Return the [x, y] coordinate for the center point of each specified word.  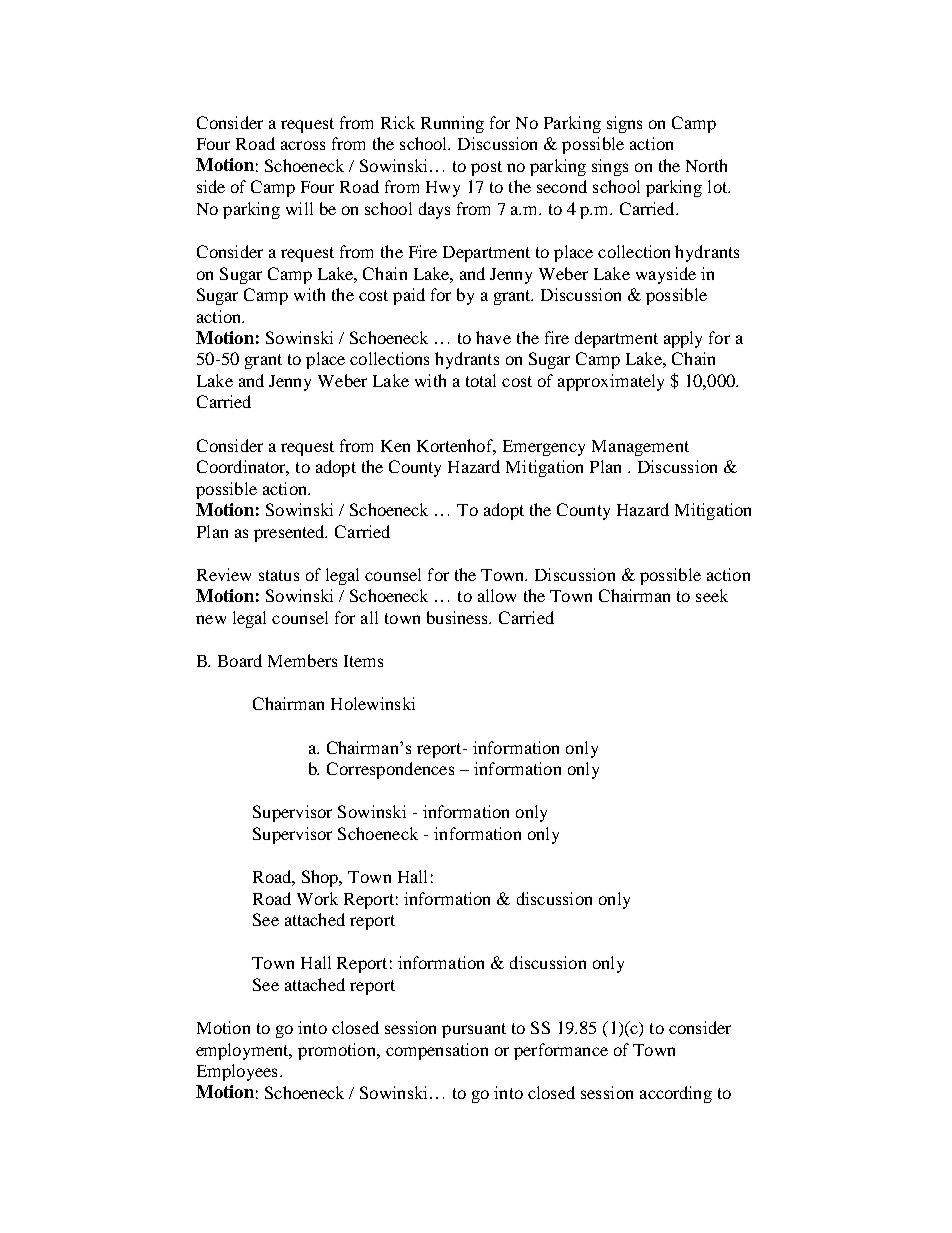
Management [640, 448]
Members [302, 660]
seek [712, 595]
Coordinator [243, 468]
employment [244, 1051]
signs [624, 124]
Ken [395, 446]
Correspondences [390, 770]
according [676, 1094]
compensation [437, 1051]
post [486, 168]
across [303, 145]
